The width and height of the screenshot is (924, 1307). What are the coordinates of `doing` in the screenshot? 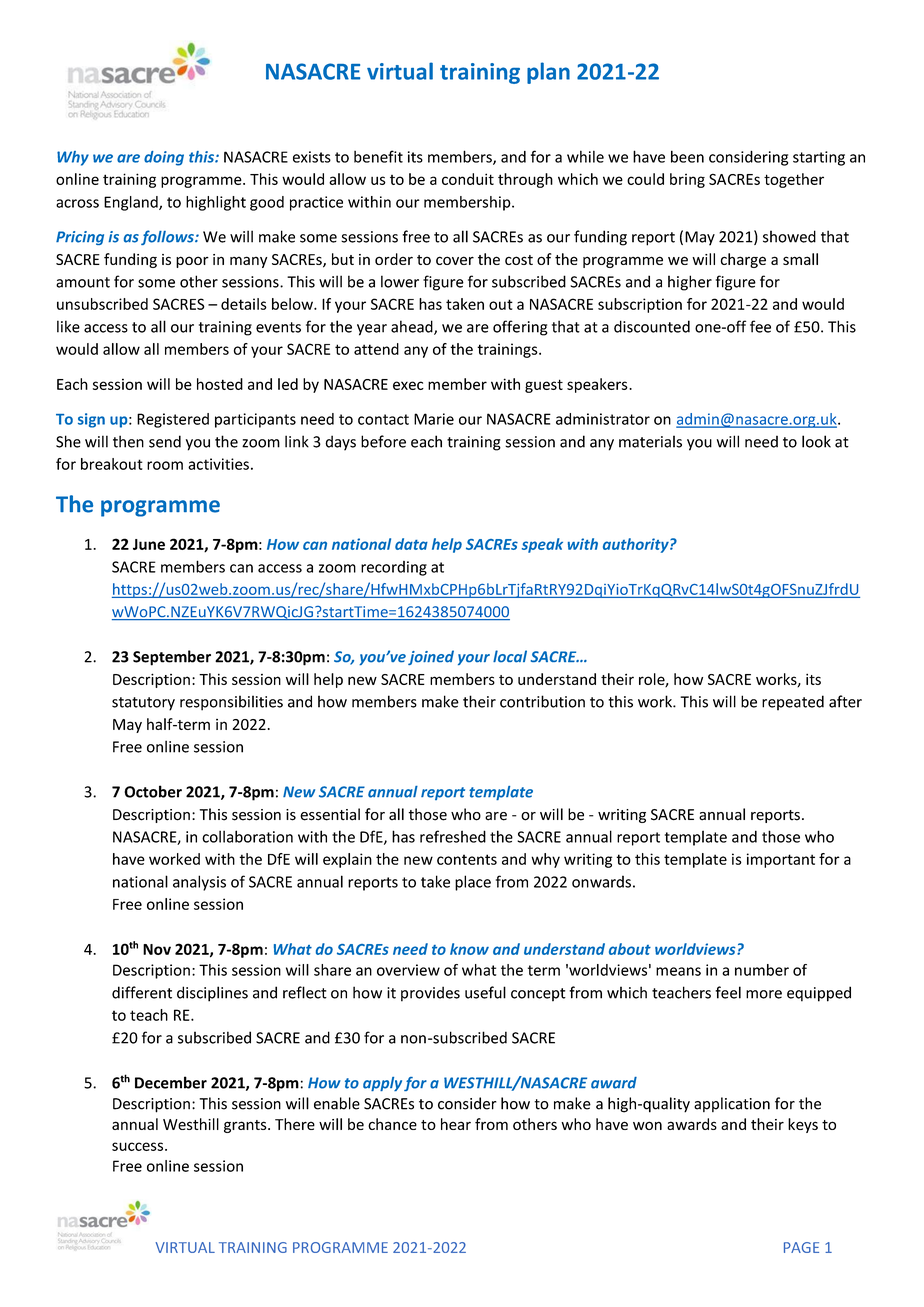 It's located at (164, 158).
